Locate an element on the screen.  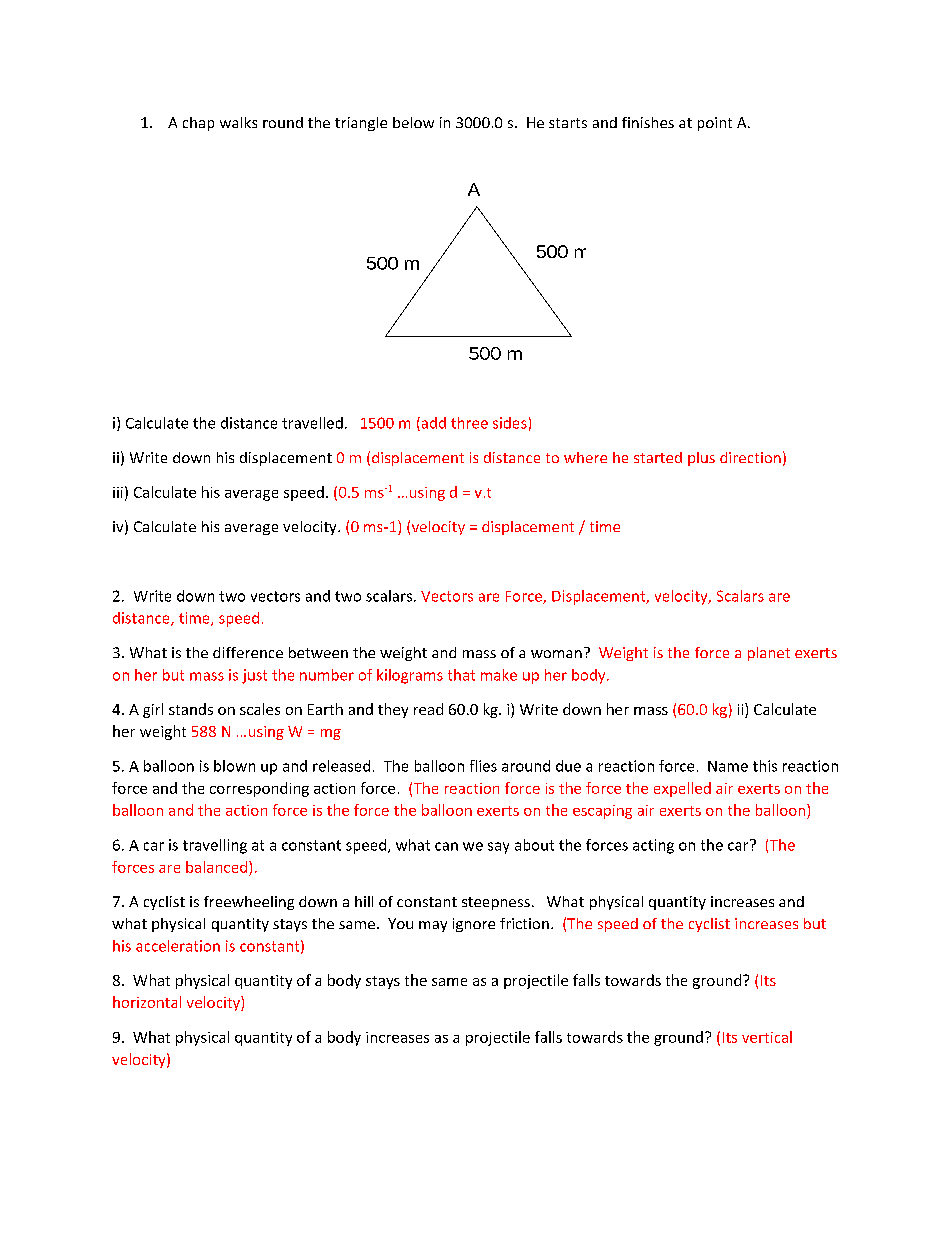
that is located at coordinates (461, 675).
